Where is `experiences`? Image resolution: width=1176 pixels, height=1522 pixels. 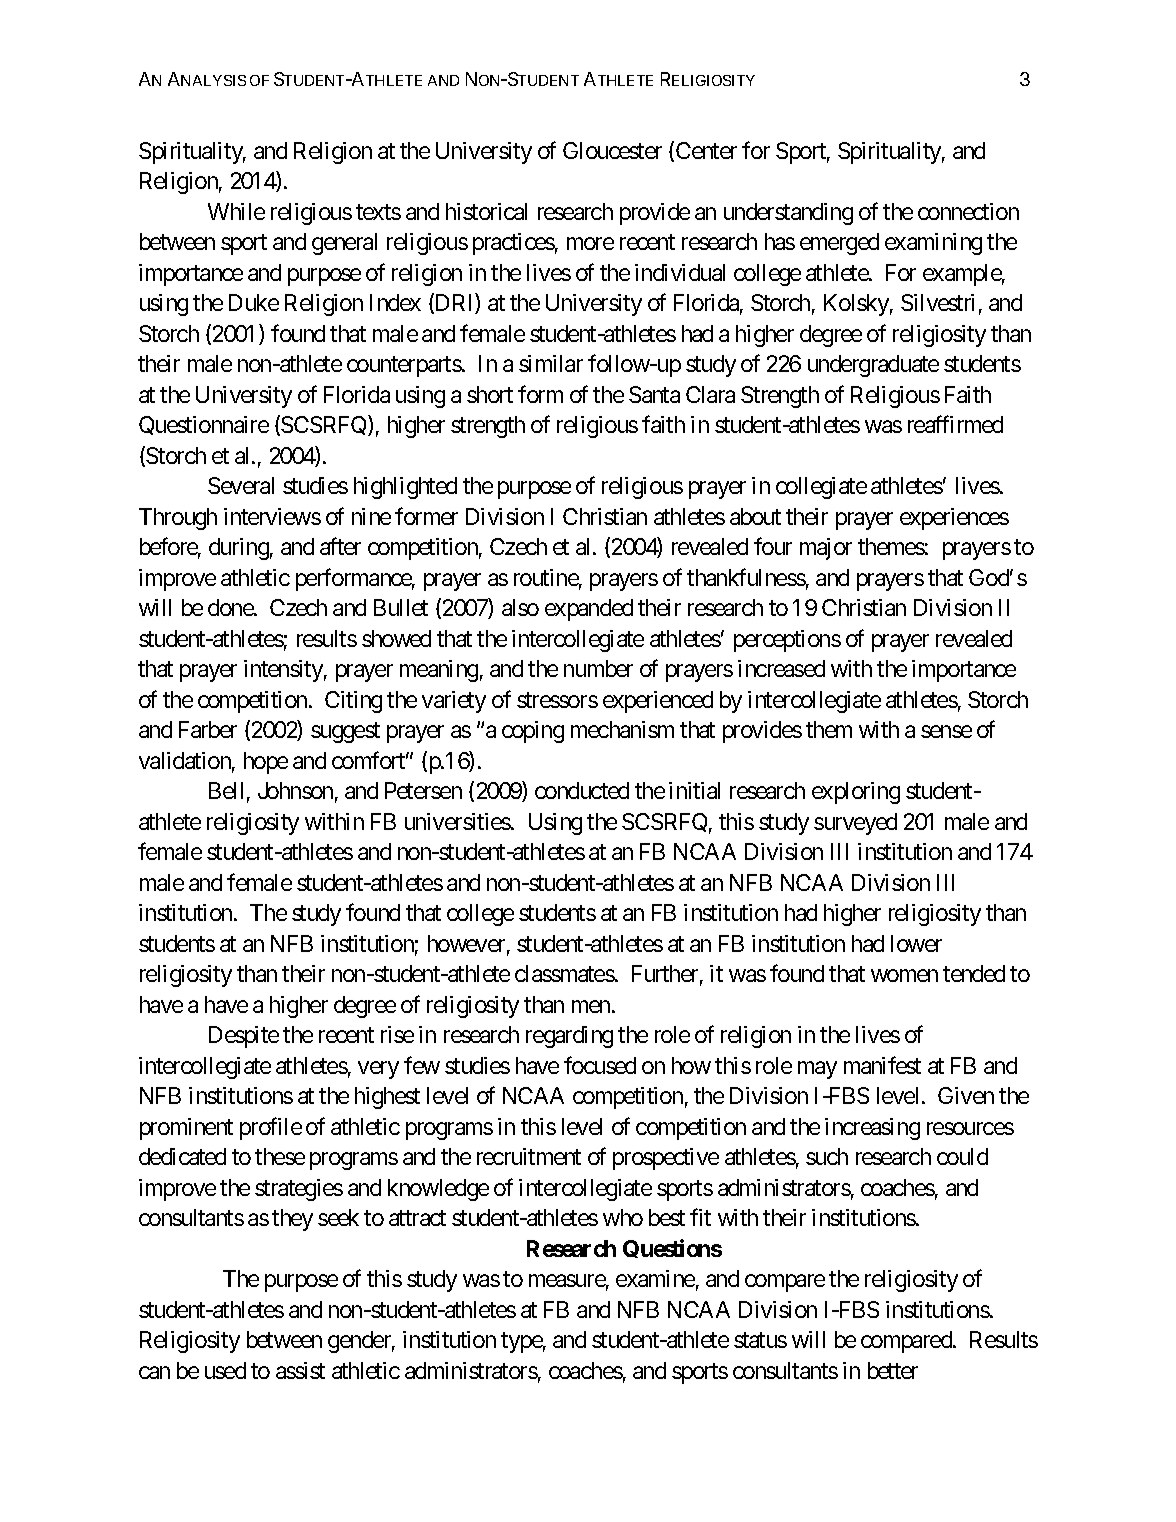 experiences is located at coordinates (954, 519).
